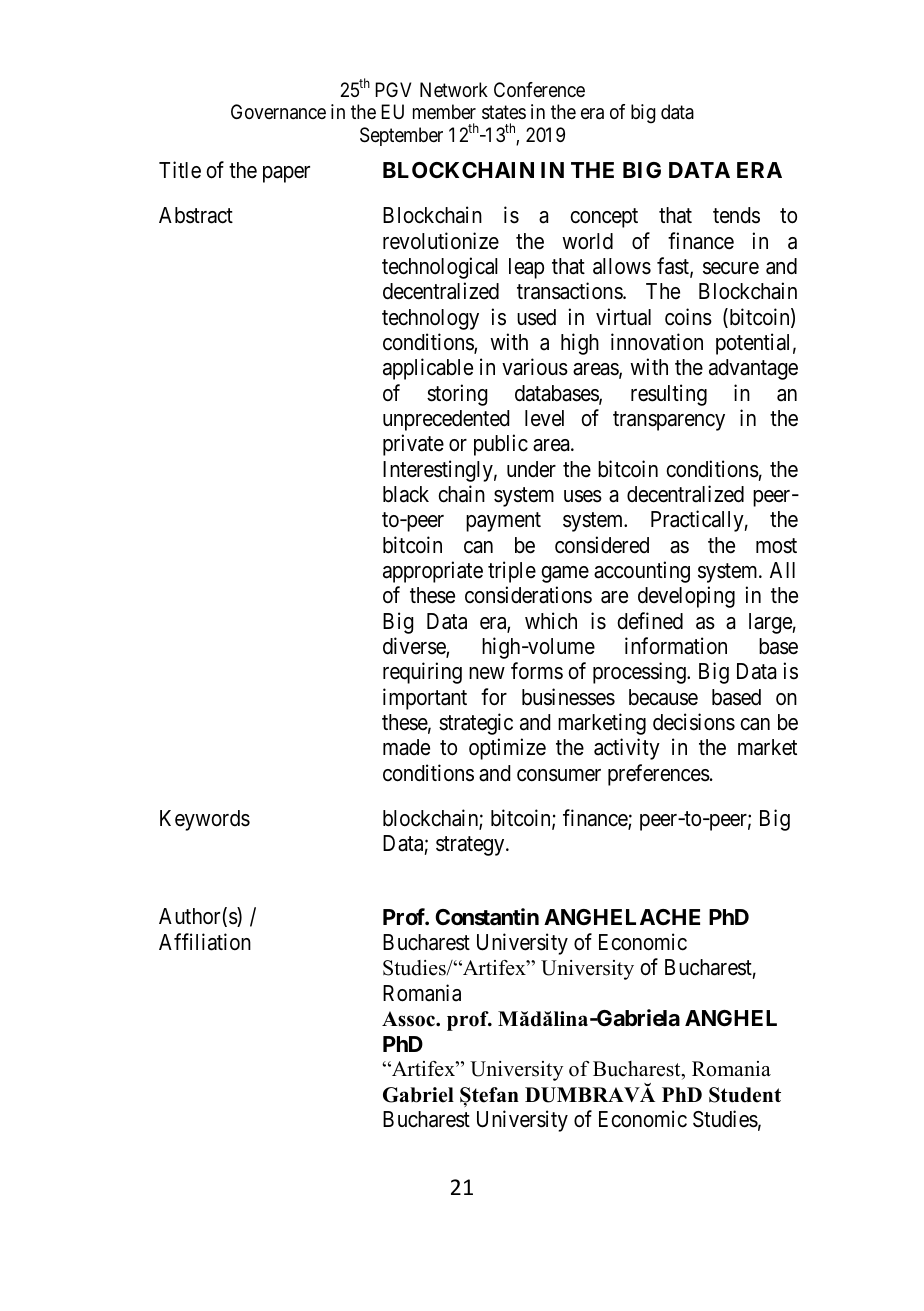  I want to click on tends, so click(736, 215).
